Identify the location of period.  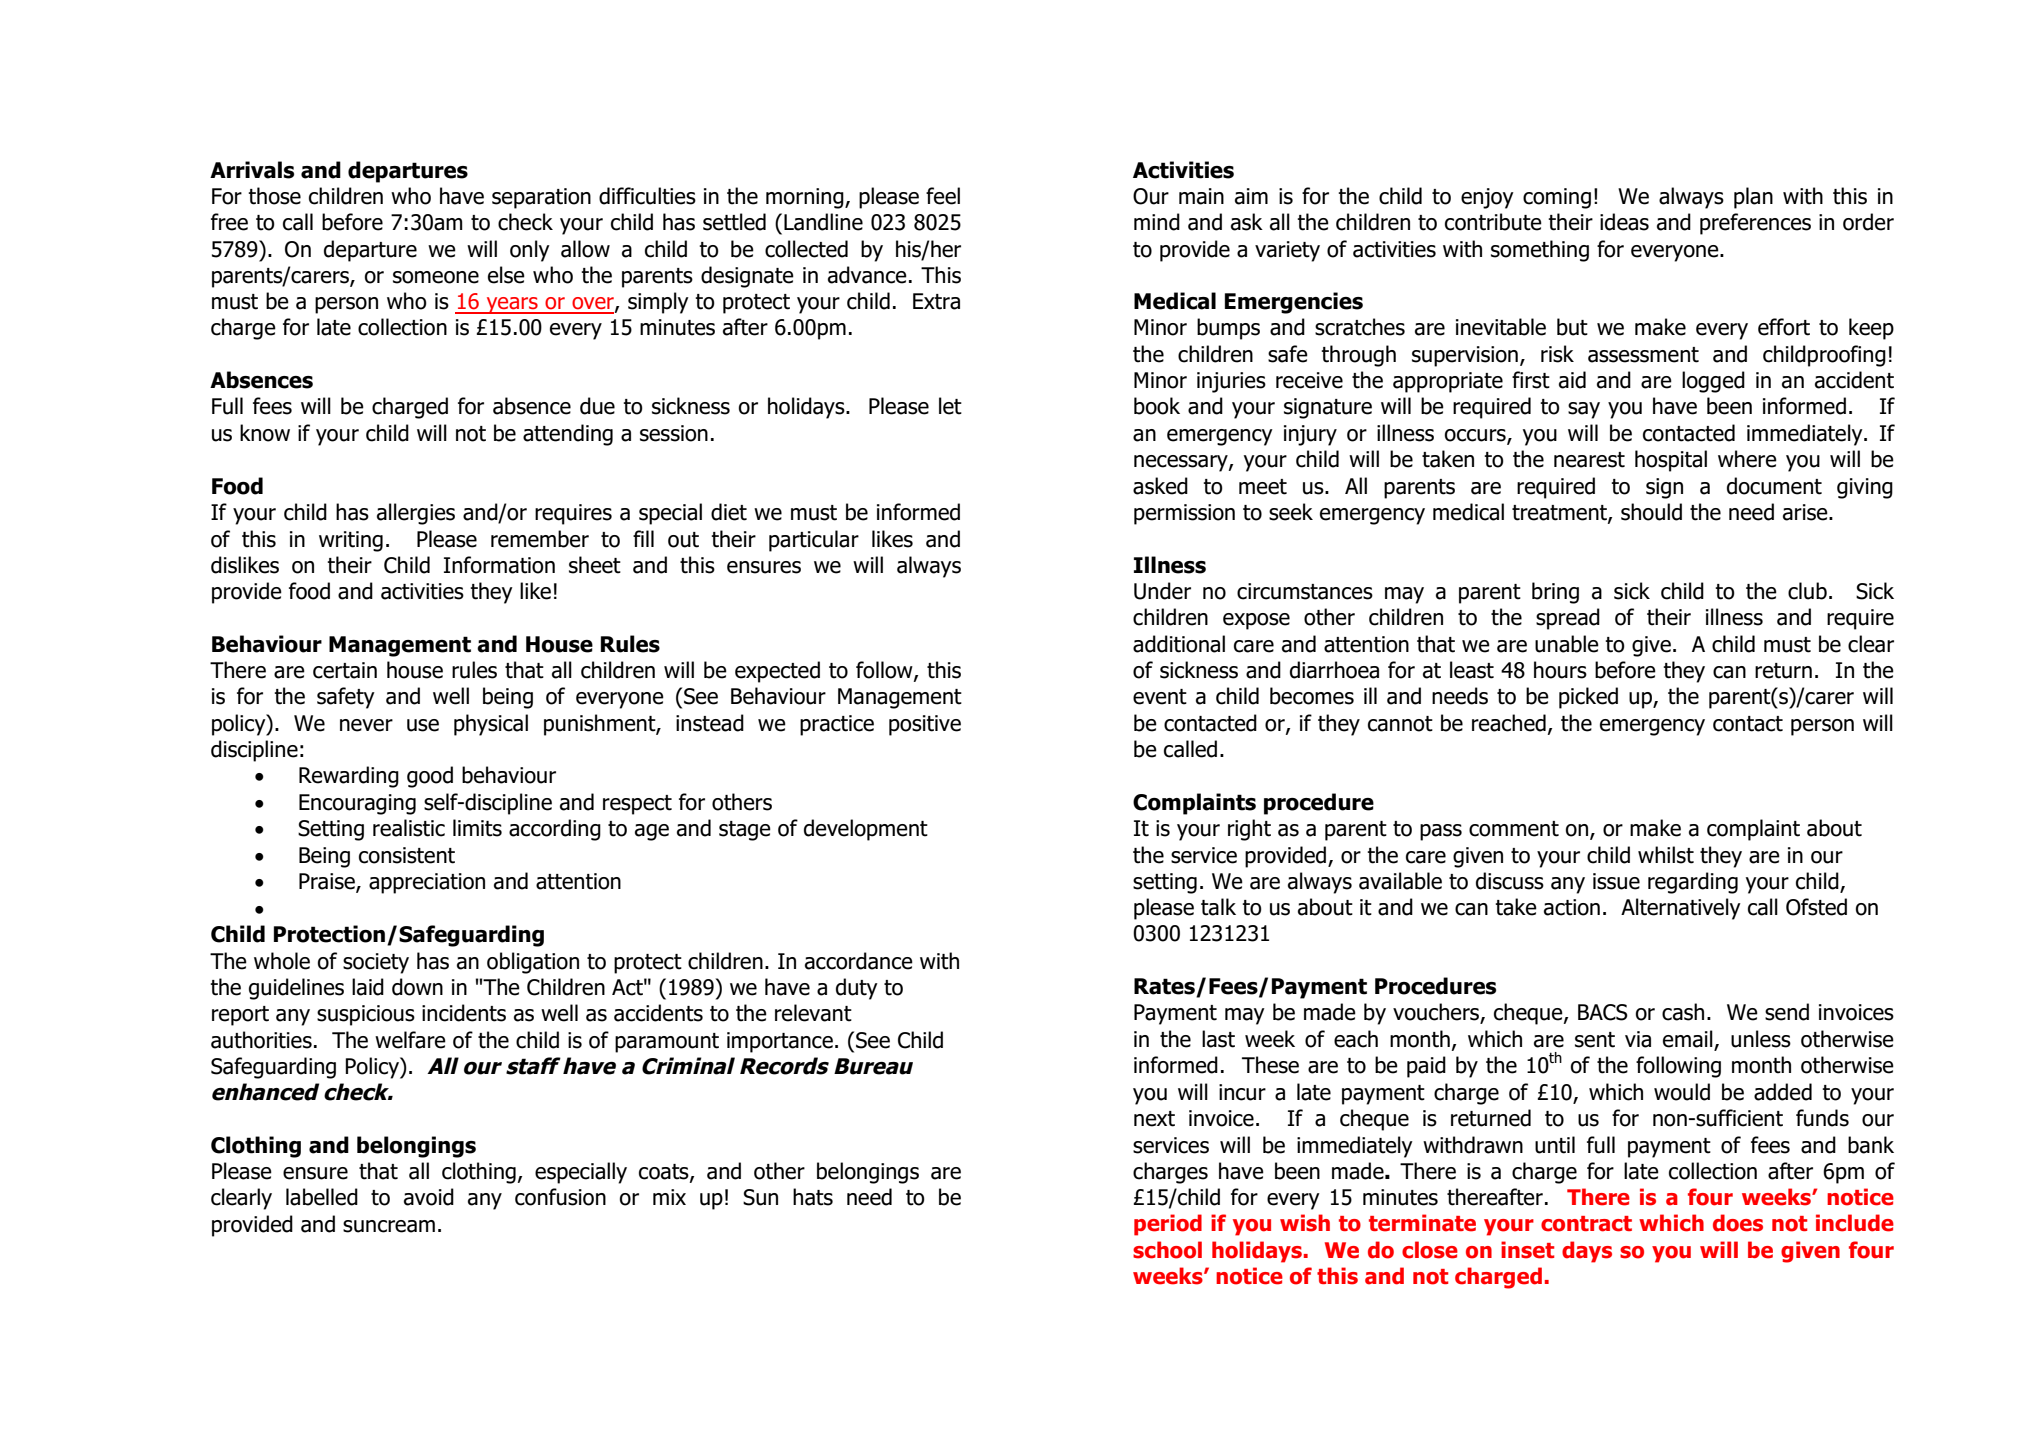
(1168, 1225).
